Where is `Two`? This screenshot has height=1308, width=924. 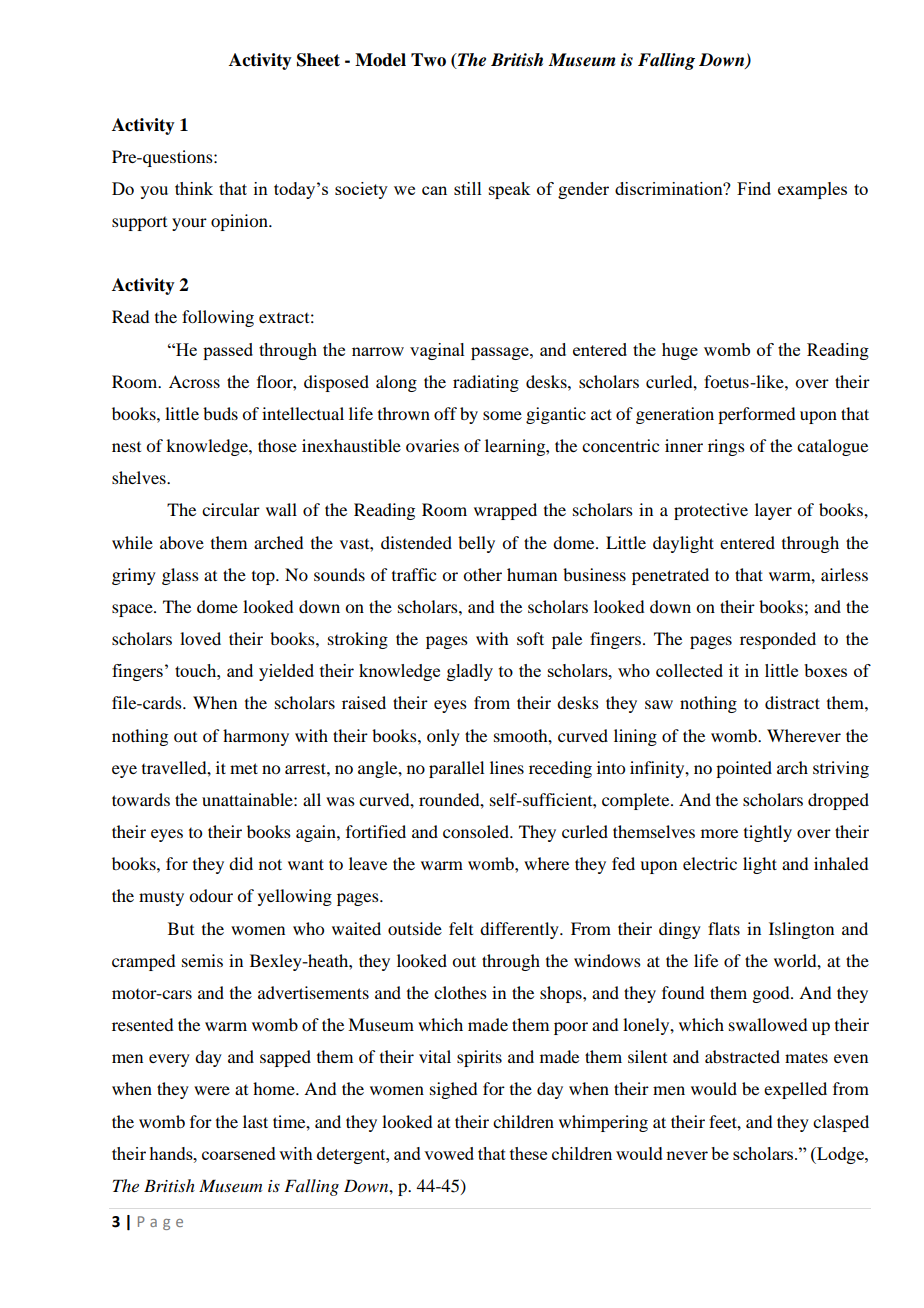 Two is located at coordinates (428, 60).
